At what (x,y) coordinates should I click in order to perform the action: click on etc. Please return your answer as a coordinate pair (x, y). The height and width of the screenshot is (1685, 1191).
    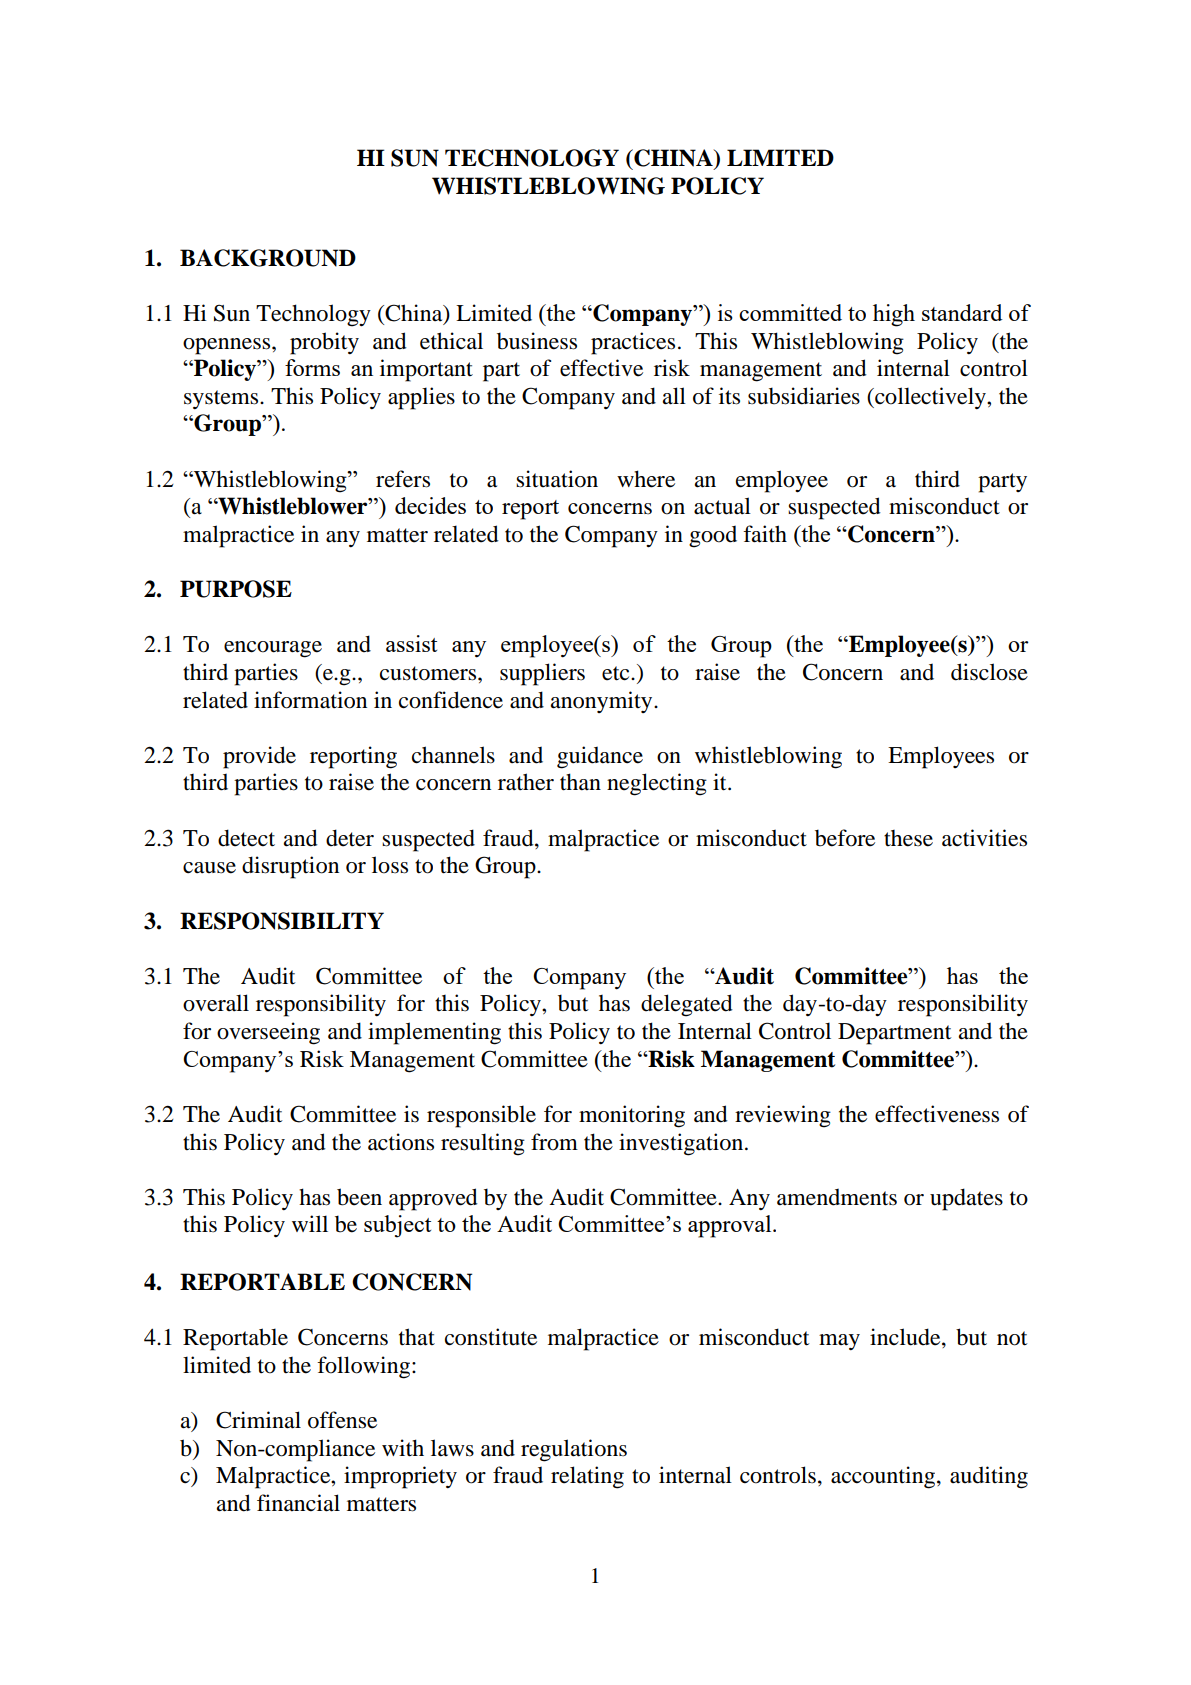
    Looking at the image, I should click on (617, 673).
